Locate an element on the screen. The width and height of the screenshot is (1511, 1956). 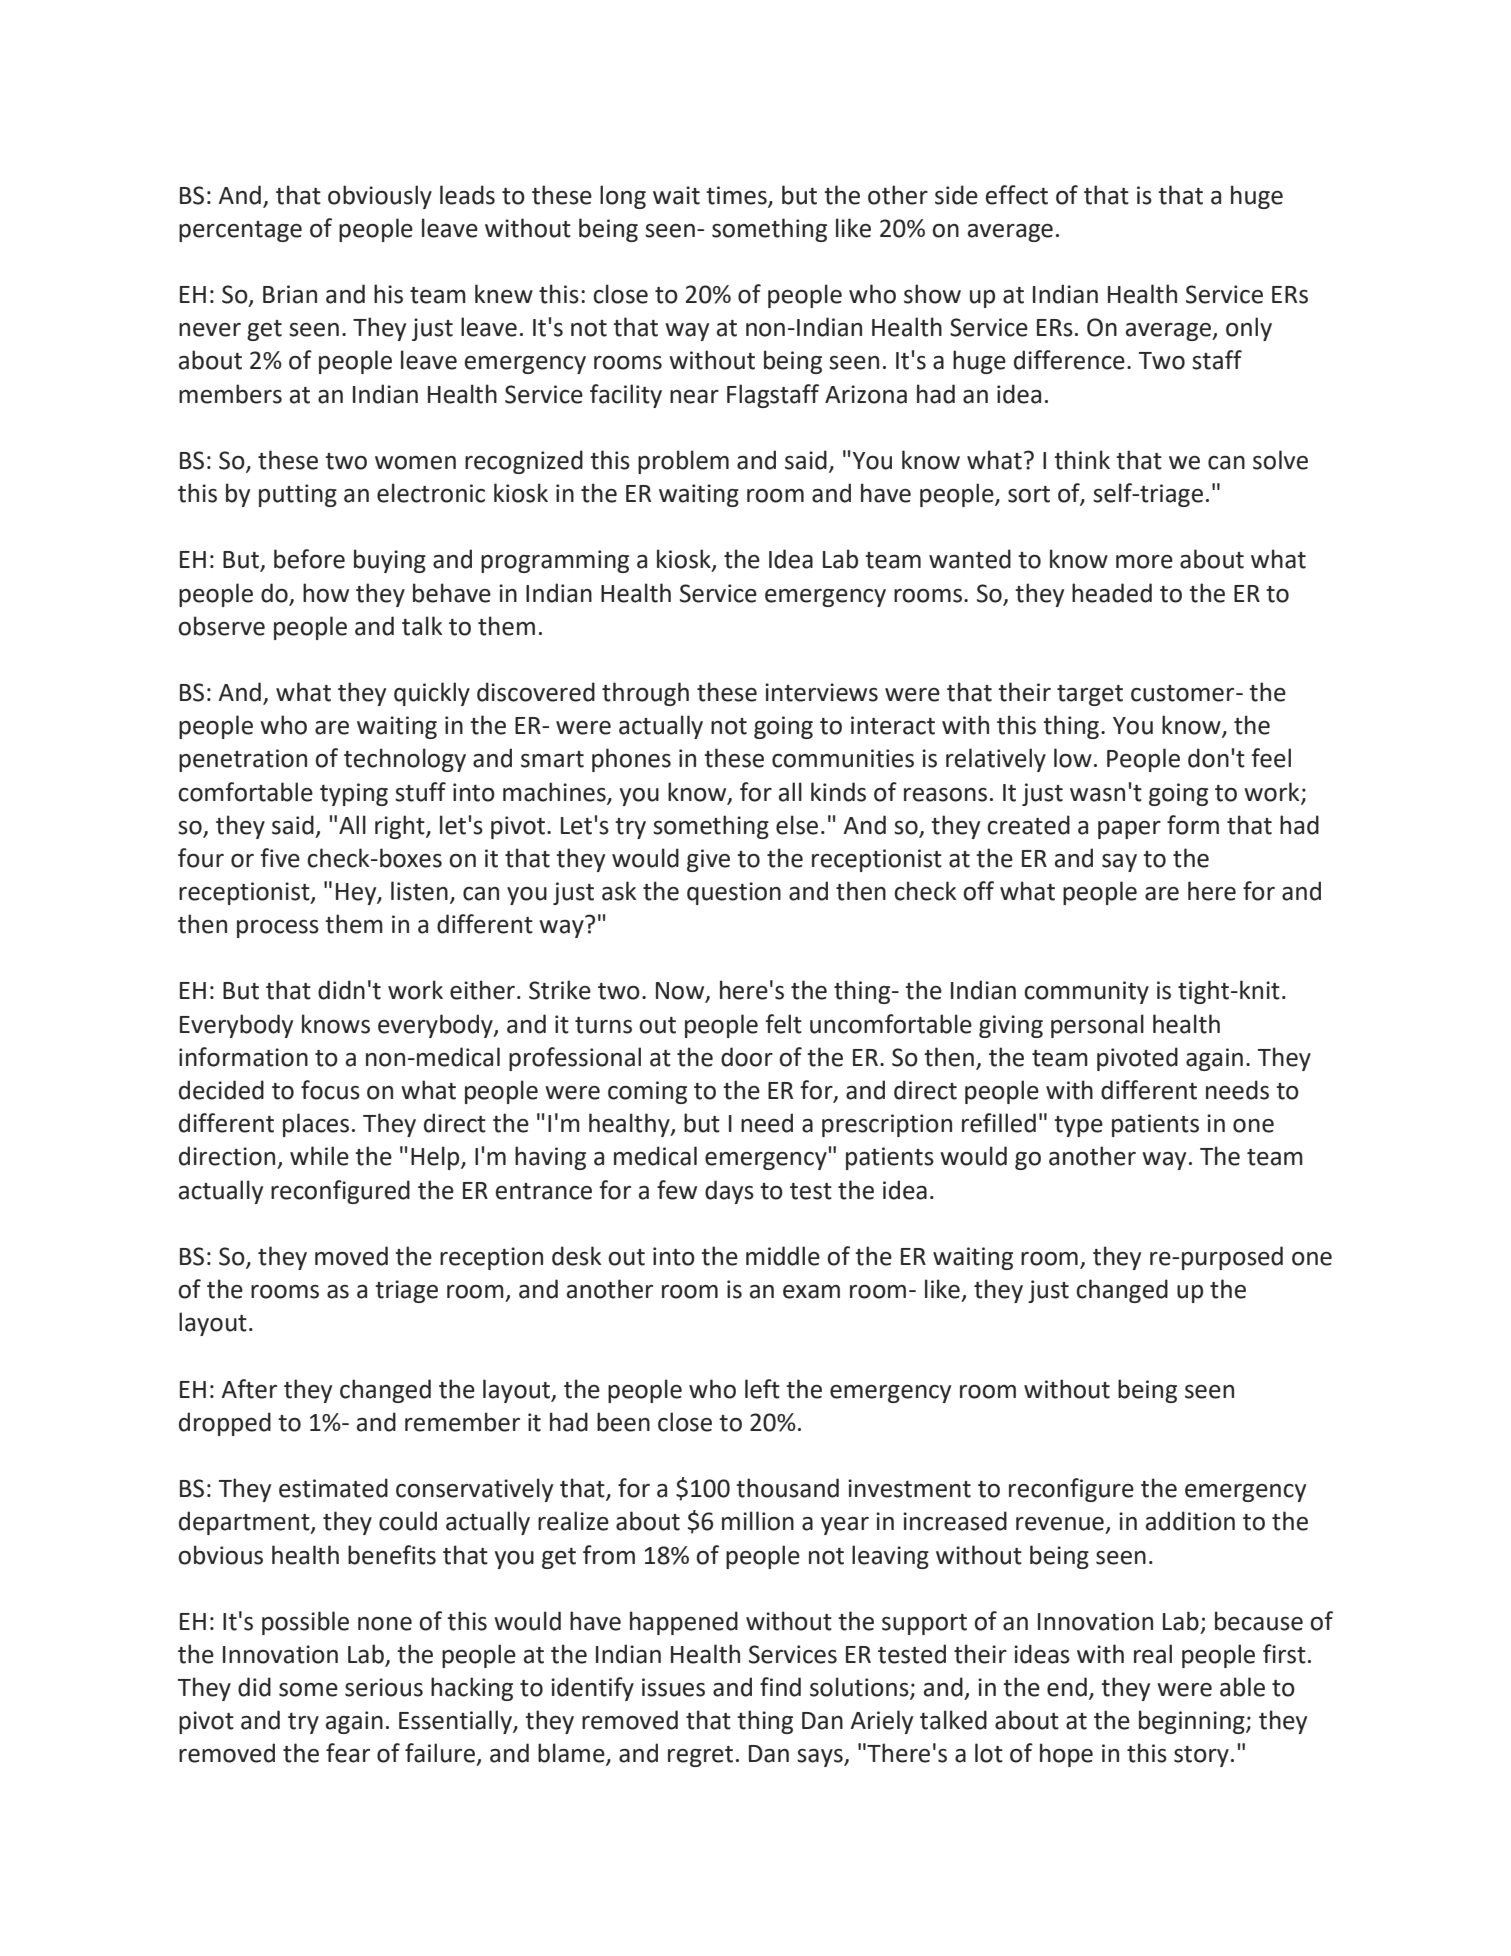
effect is located at coordinates (1017, 195).
